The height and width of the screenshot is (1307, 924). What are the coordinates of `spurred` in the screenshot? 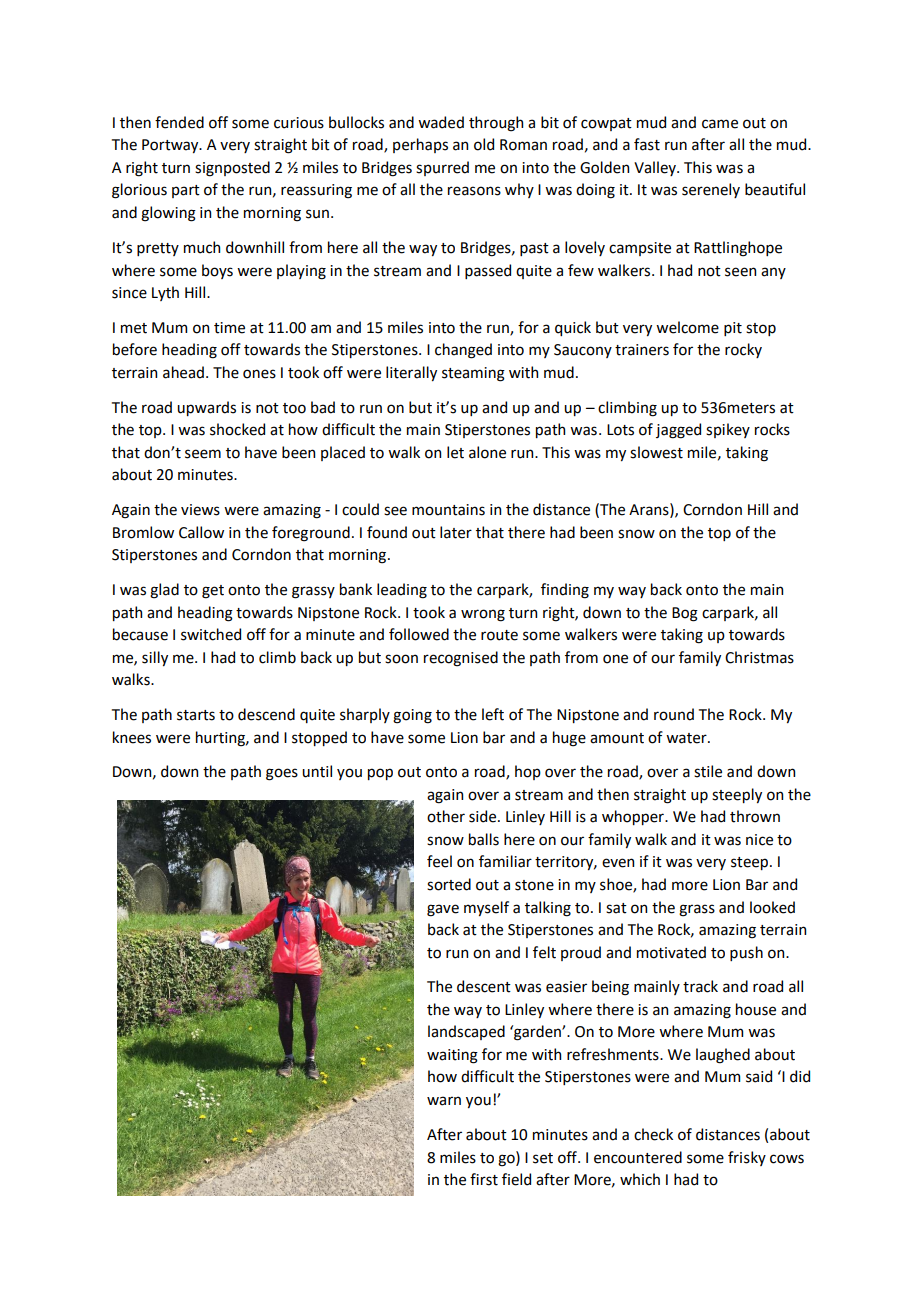 It's located at (442, 168).
